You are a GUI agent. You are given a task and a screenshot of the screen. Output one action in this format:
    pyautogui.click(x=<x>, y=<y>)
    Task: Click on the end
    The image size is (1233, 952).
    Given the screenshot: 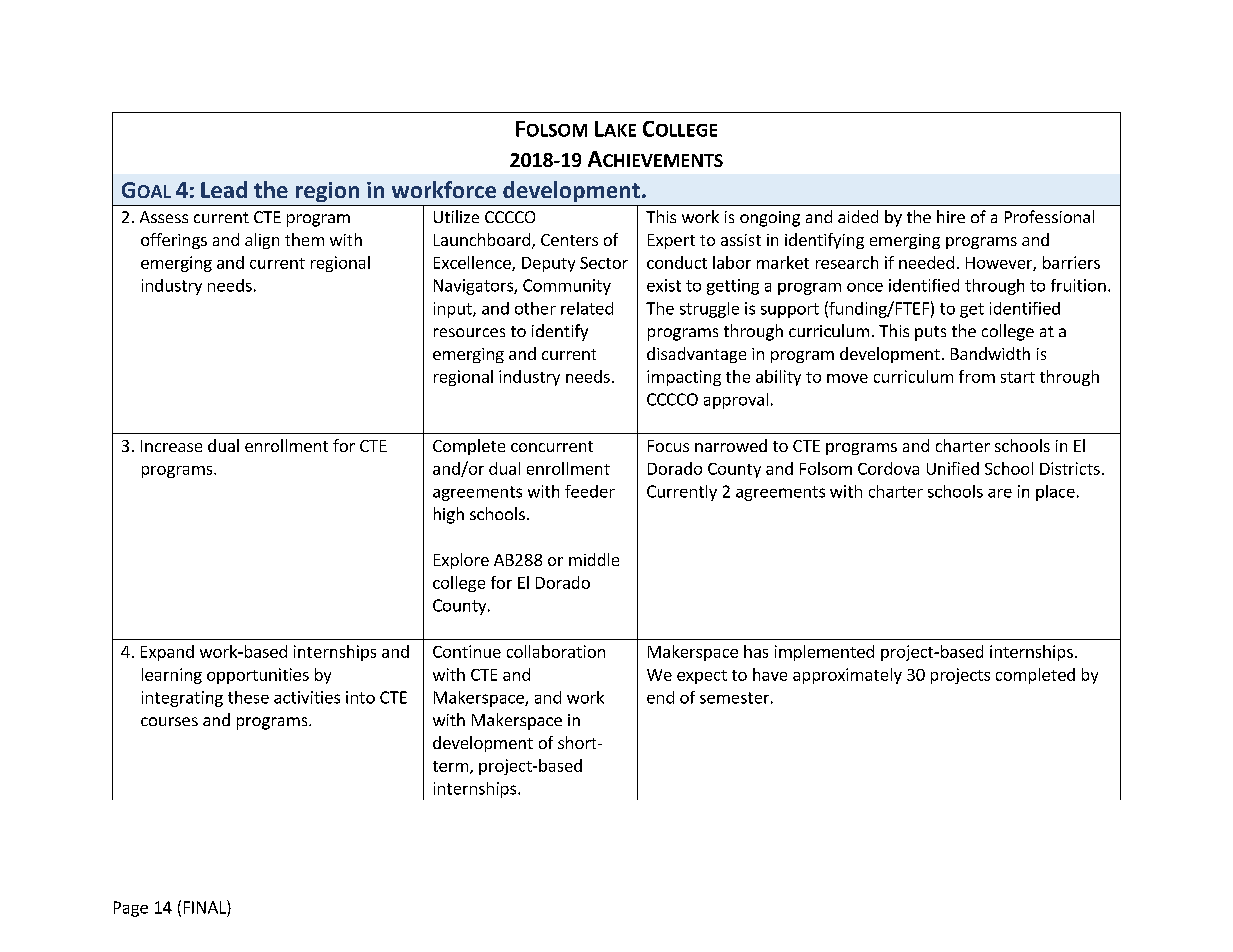 What is the action you would take?
    pyautogui.click(x=660, y=697)
